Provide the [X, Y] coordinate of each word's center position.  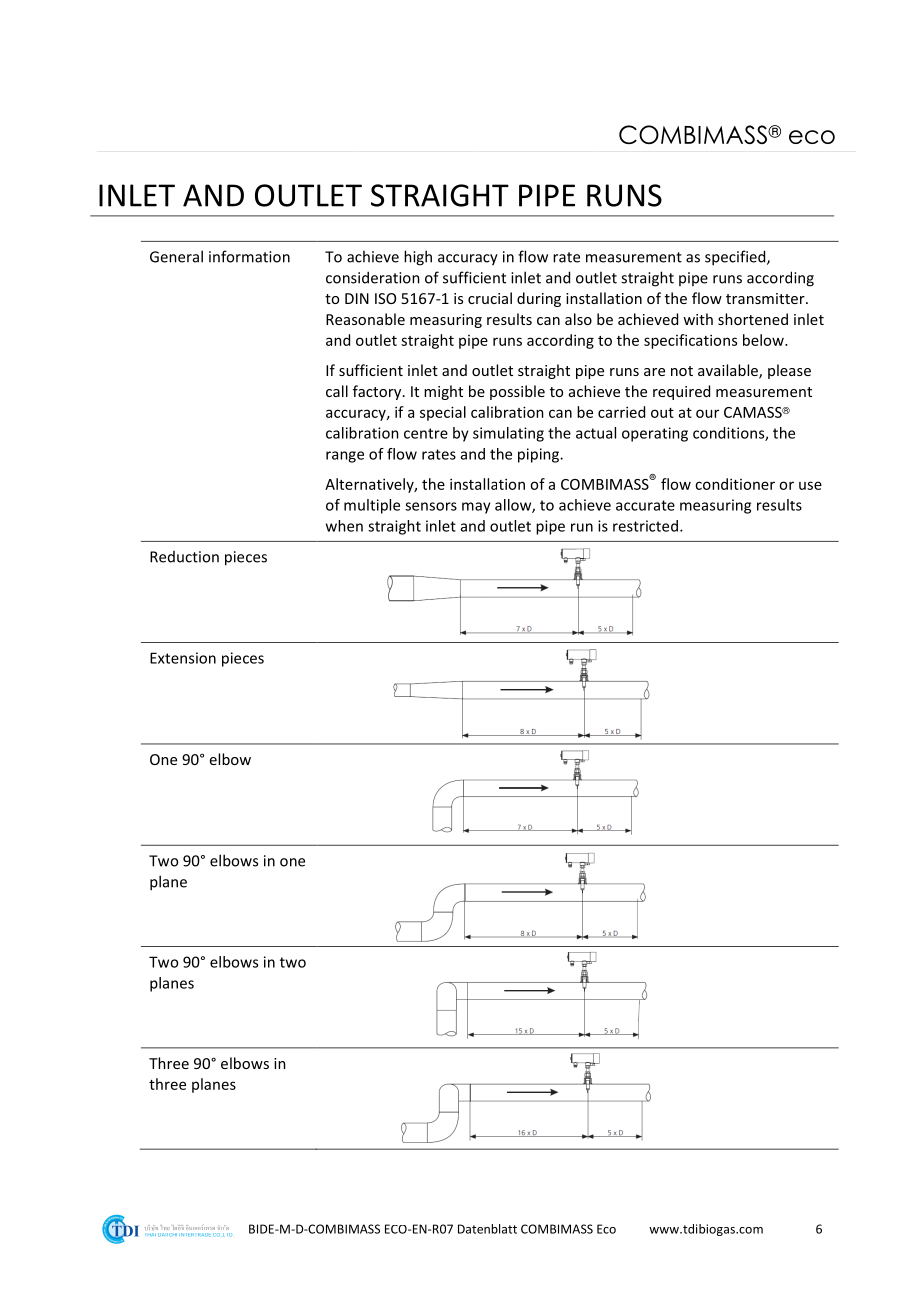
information [249, 256]
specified [736, 258]
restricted [645, 526]
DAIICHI [167, 1235]
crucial [490, 298]
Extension [183, 658]
